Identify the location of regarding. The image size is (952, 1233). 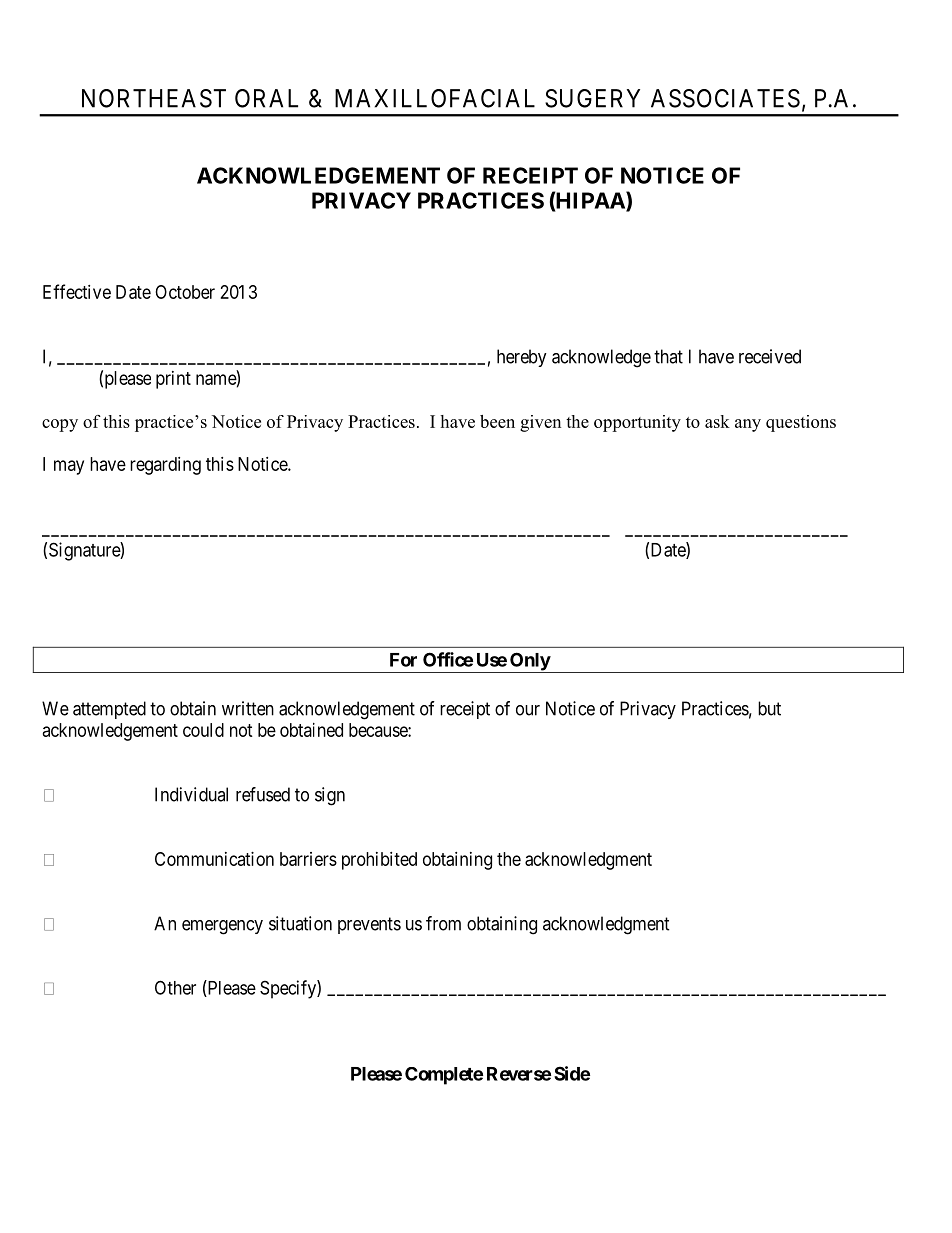
(165, 466).
